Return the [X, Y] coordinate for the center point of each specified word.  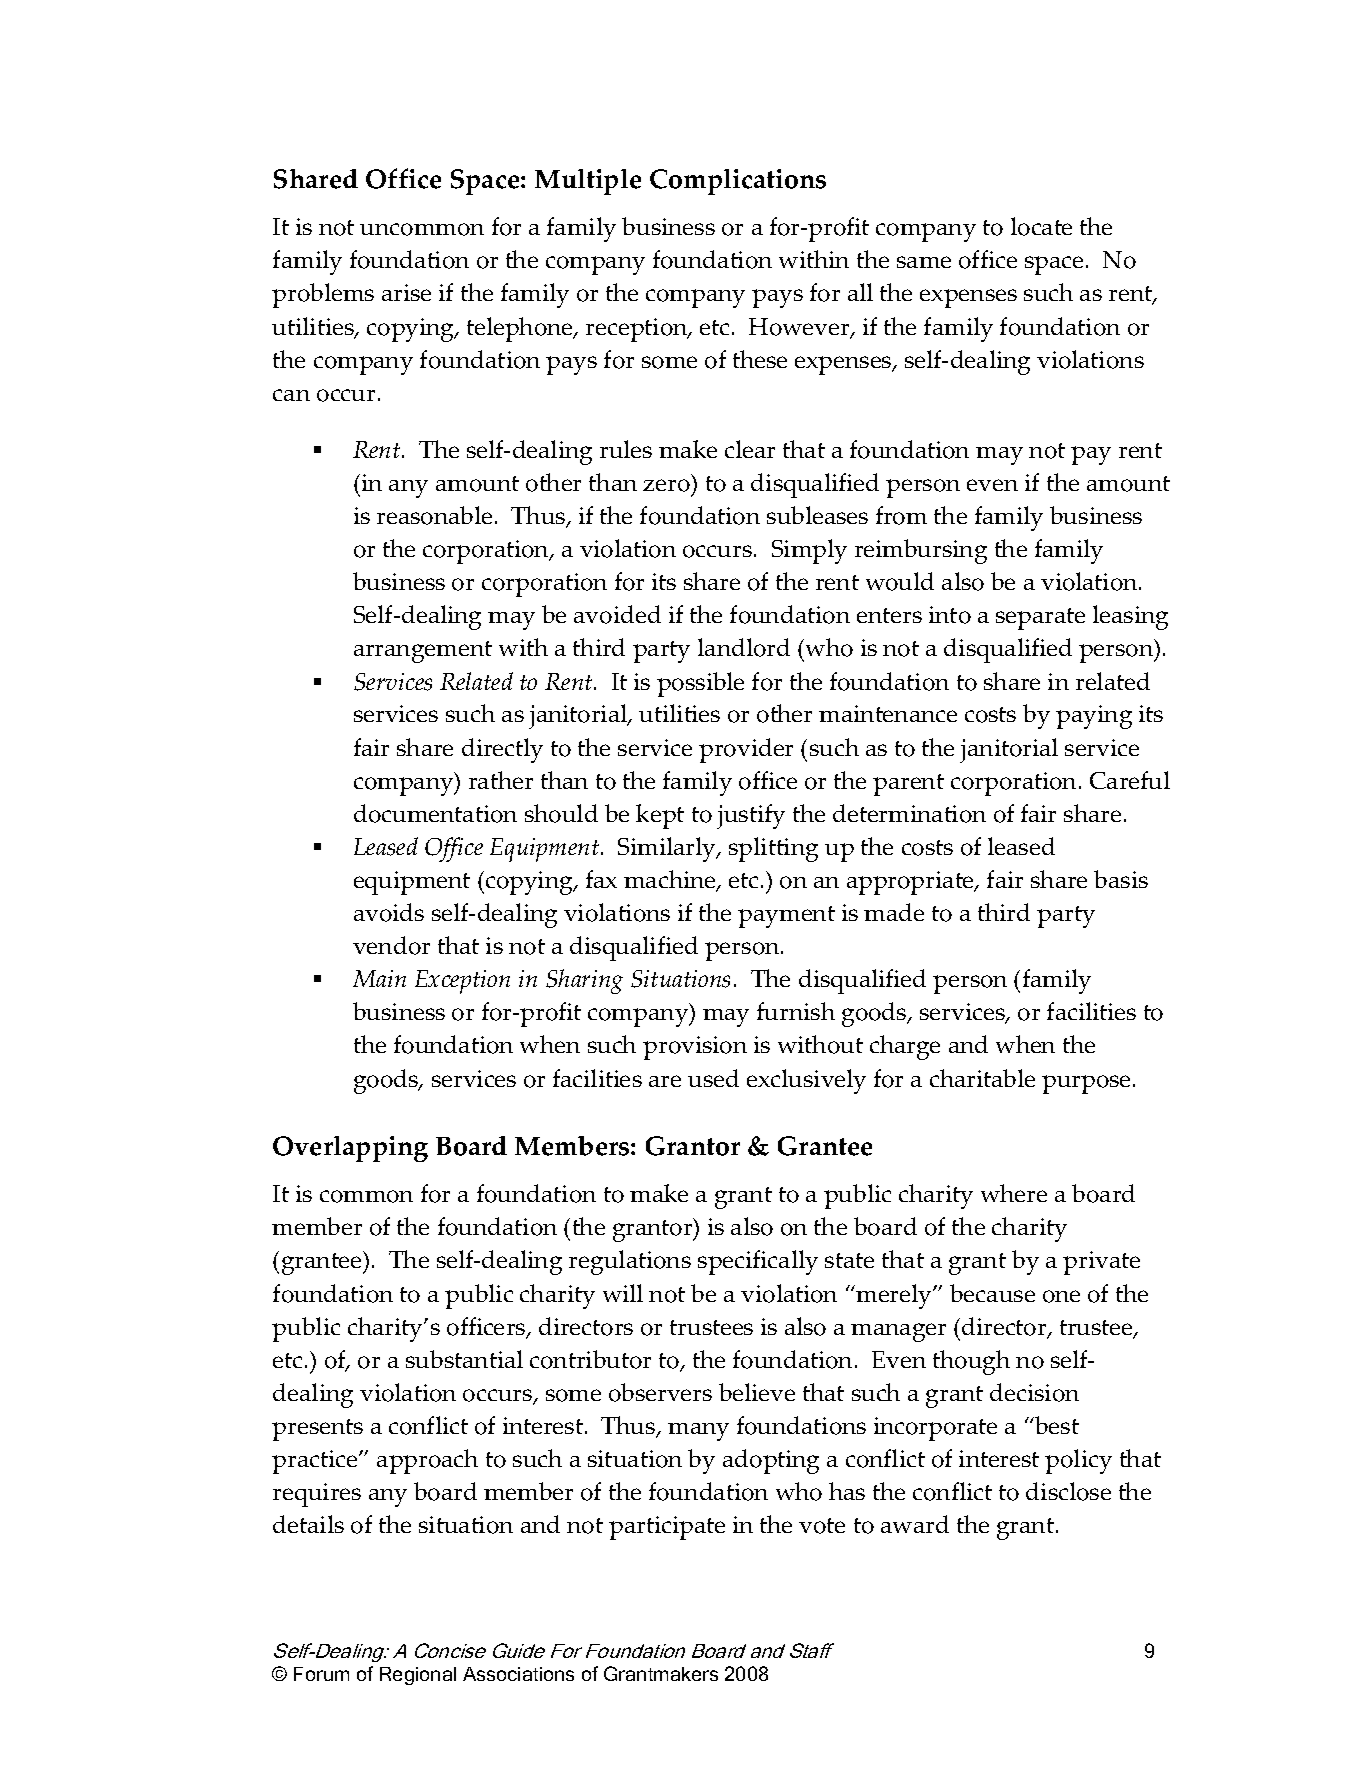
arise [406, 292]
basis [1121, 879]
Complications [738, 182]
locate [1041, 226]
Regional [418, 1676]
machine [671, 881]
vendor [391, 945]
